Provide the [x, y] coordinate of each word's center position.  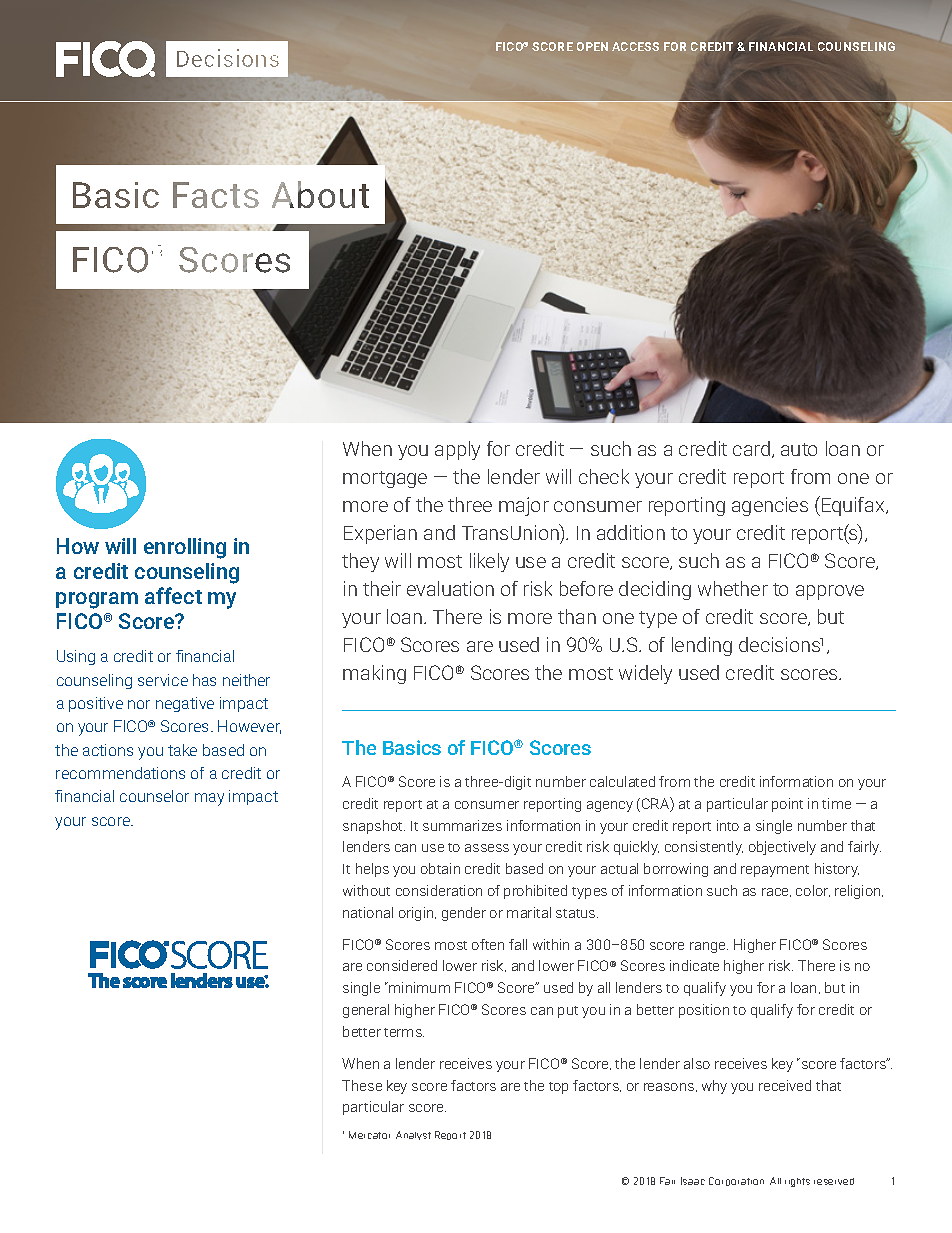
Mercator [369, 1135]
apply [457, 450]
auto [799, 449]
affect [173, 595]
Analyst [413, 1135]
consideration [439, 890]
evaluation [450, 588]
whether [733, 588]
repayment [775, 871]
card [753, 449]
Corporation [736, 1181]
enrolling [185, 548]
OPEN [592, 46]
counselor [154, 796]
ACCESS [635, 46]
